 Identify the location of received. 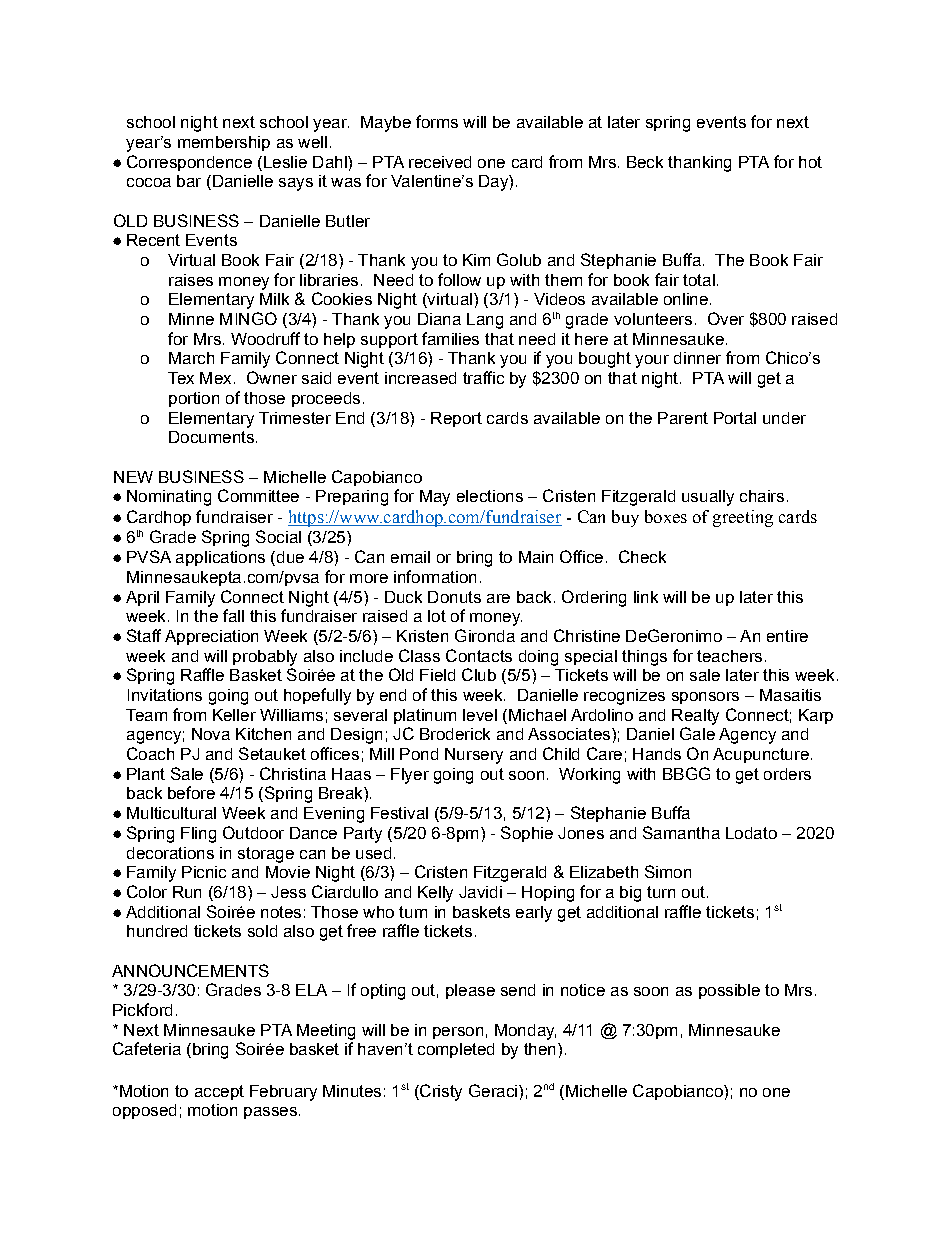
(440, 162).
